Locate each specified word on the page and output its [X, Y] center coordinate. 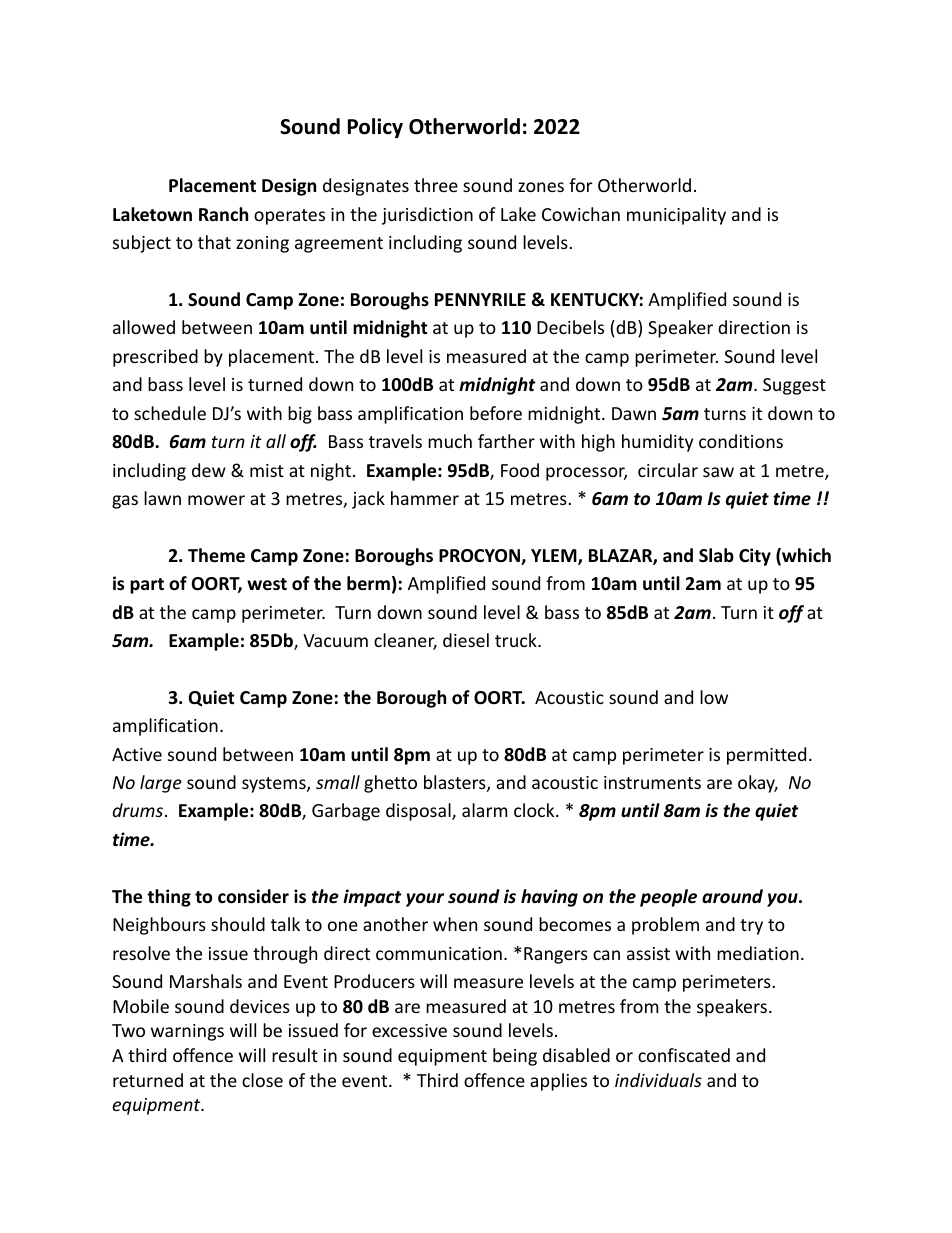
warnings [187, 1032]
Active [137, 754]
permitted [766, 756]
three [436, 185]
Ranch [223, 214]
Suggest [794, 386]
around [732, 896]
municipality [676, 216]
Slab [716, 555]
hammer [425, 498]
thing [169, 898]
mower [216, 500]
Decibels [570, 327]
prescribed [155, 358]
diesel [466, 640]
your [425, 900]
